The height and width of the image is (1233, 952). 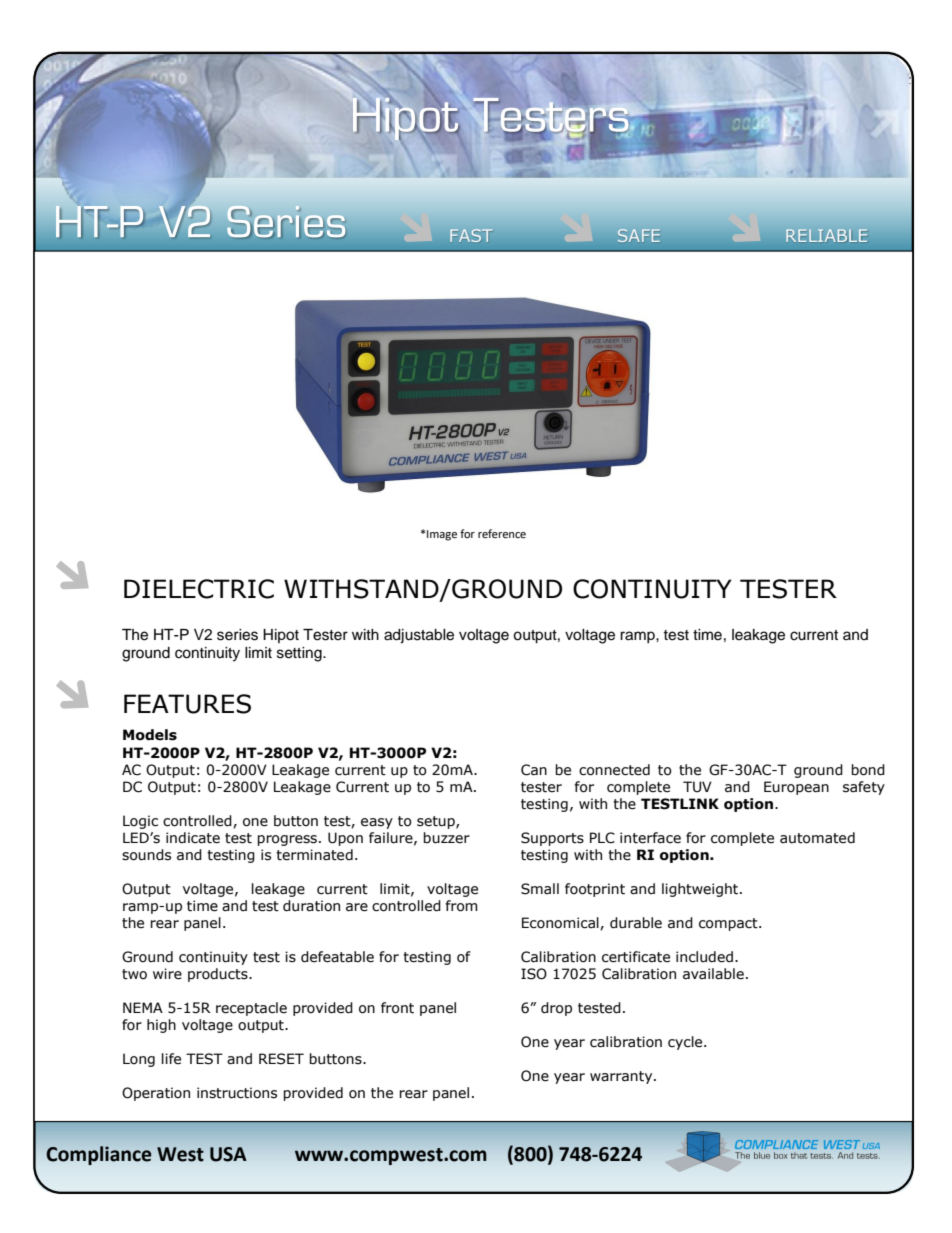 I want to click on from, so click(x=461, y=906).
